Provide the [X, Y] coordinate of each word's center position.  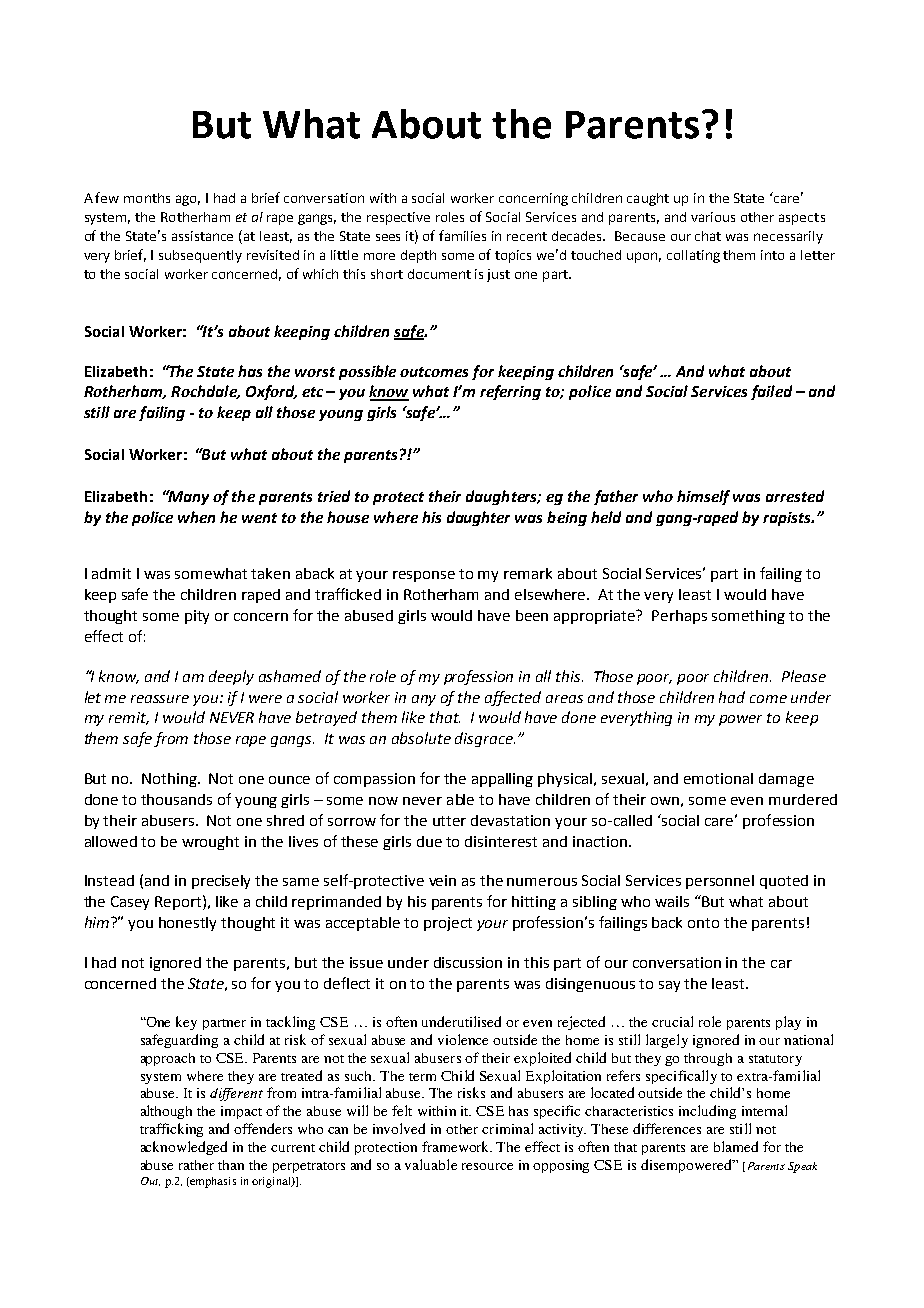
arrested [795, 496]
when [196, 517]
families [462, 235]
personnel [720, 882]
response [424, 576]
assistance [202, 236]
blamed [736, 1146]
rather [196, 1165]
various [713, 217]
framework [457, 1146]
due [429, 841]
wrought [210, 843]
